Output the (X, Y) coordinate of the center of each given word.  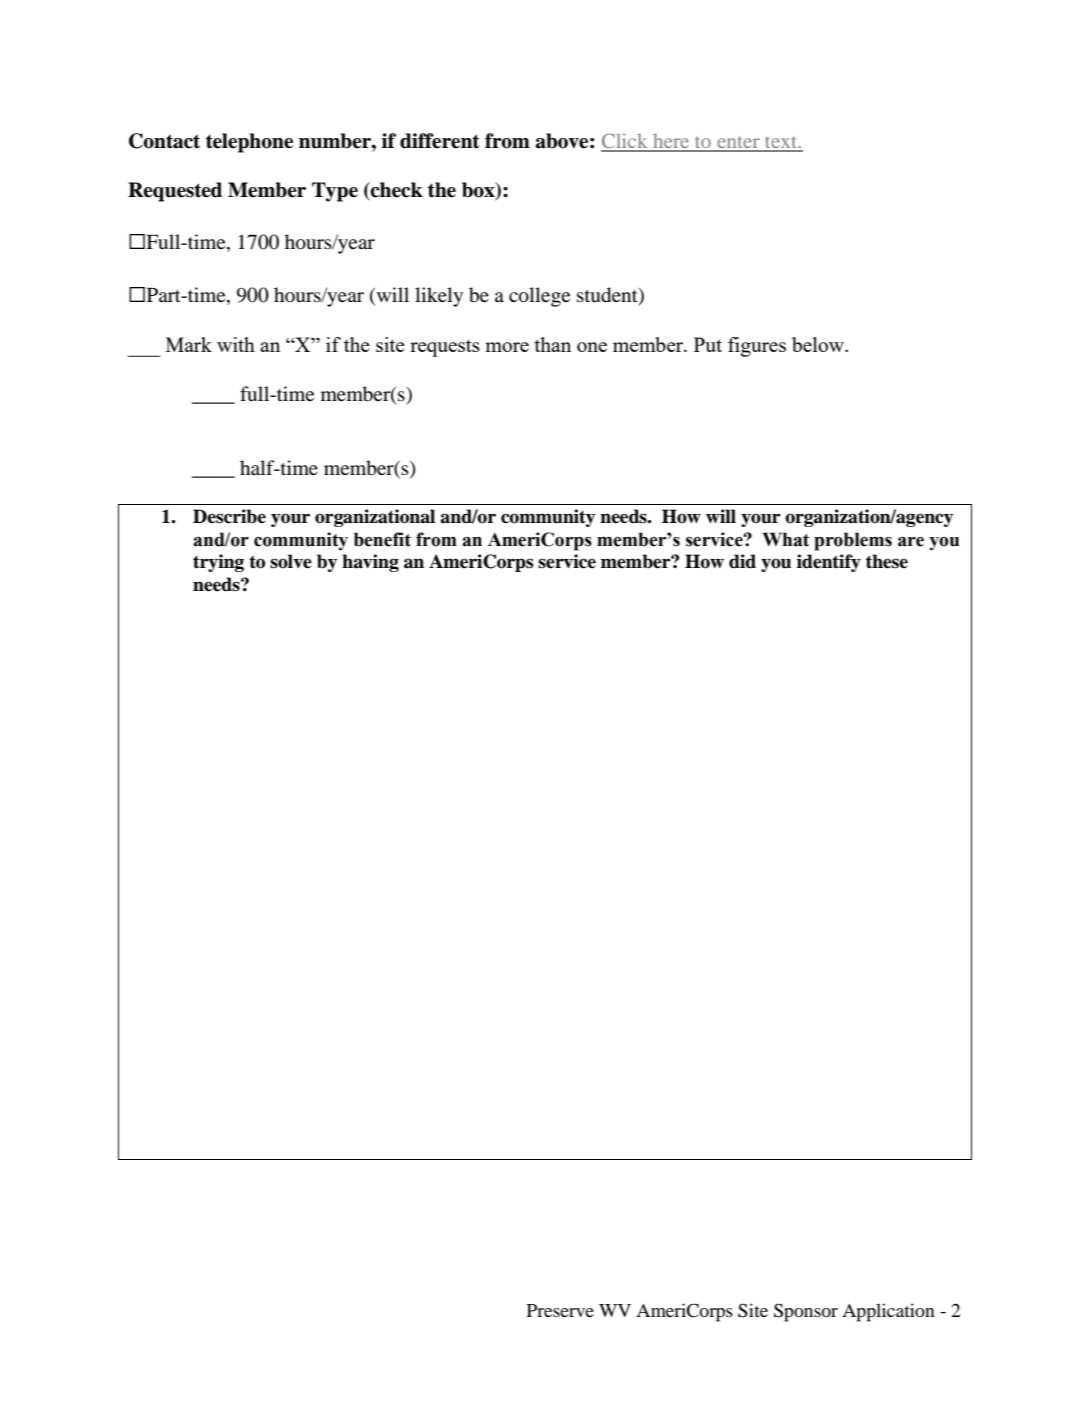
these (887, 561)
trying (218, 563)
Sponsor (806, 1312)
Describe (229, 516)
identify (829, 563)
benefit (382, 539)
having (370, 563)
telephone (249, 143)
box (479, 191)
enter (738, 143)
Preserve (560, 1310)
